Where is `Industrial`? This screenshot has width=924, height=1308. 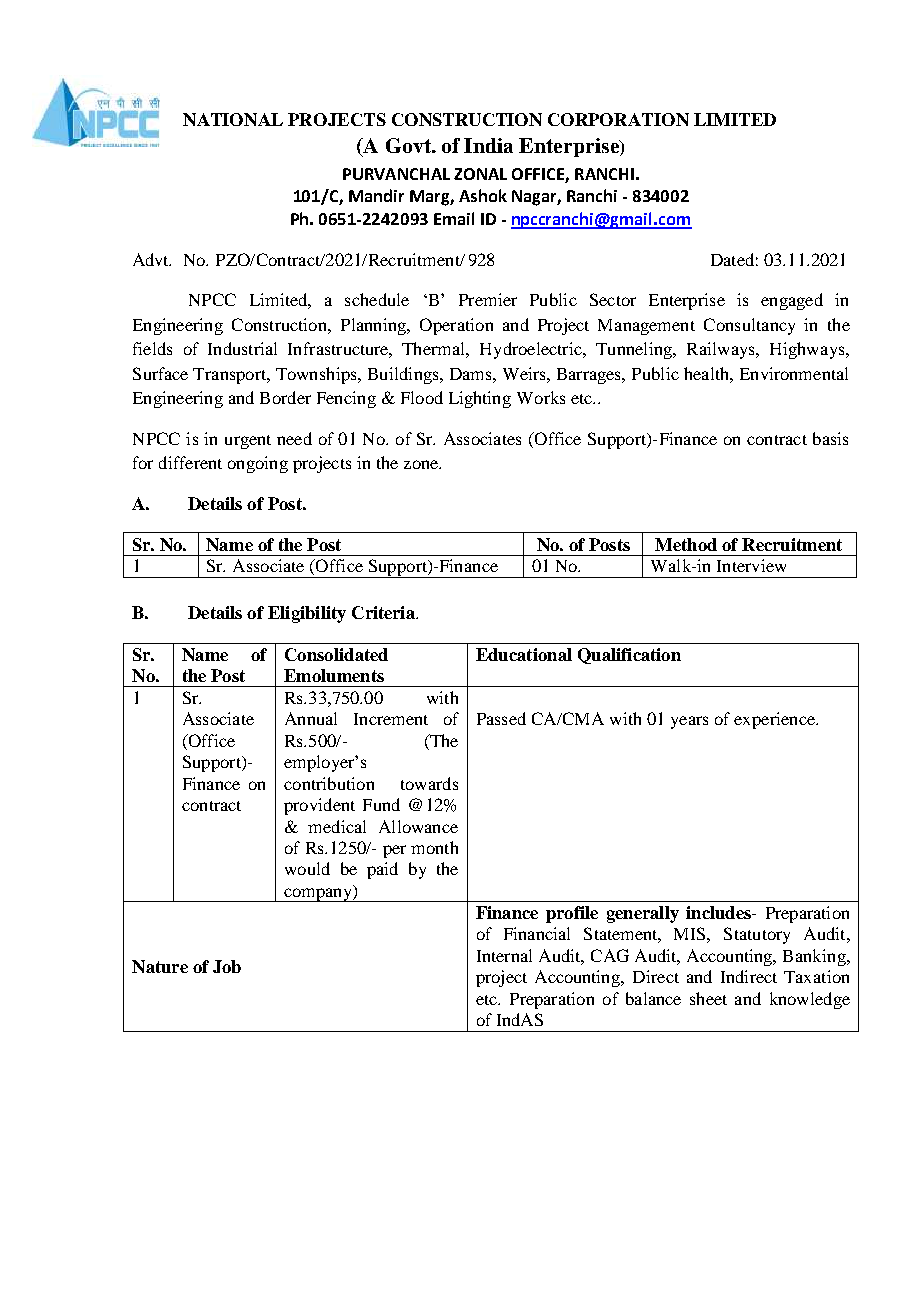 Industrial is located at coordinates (242, 348).
